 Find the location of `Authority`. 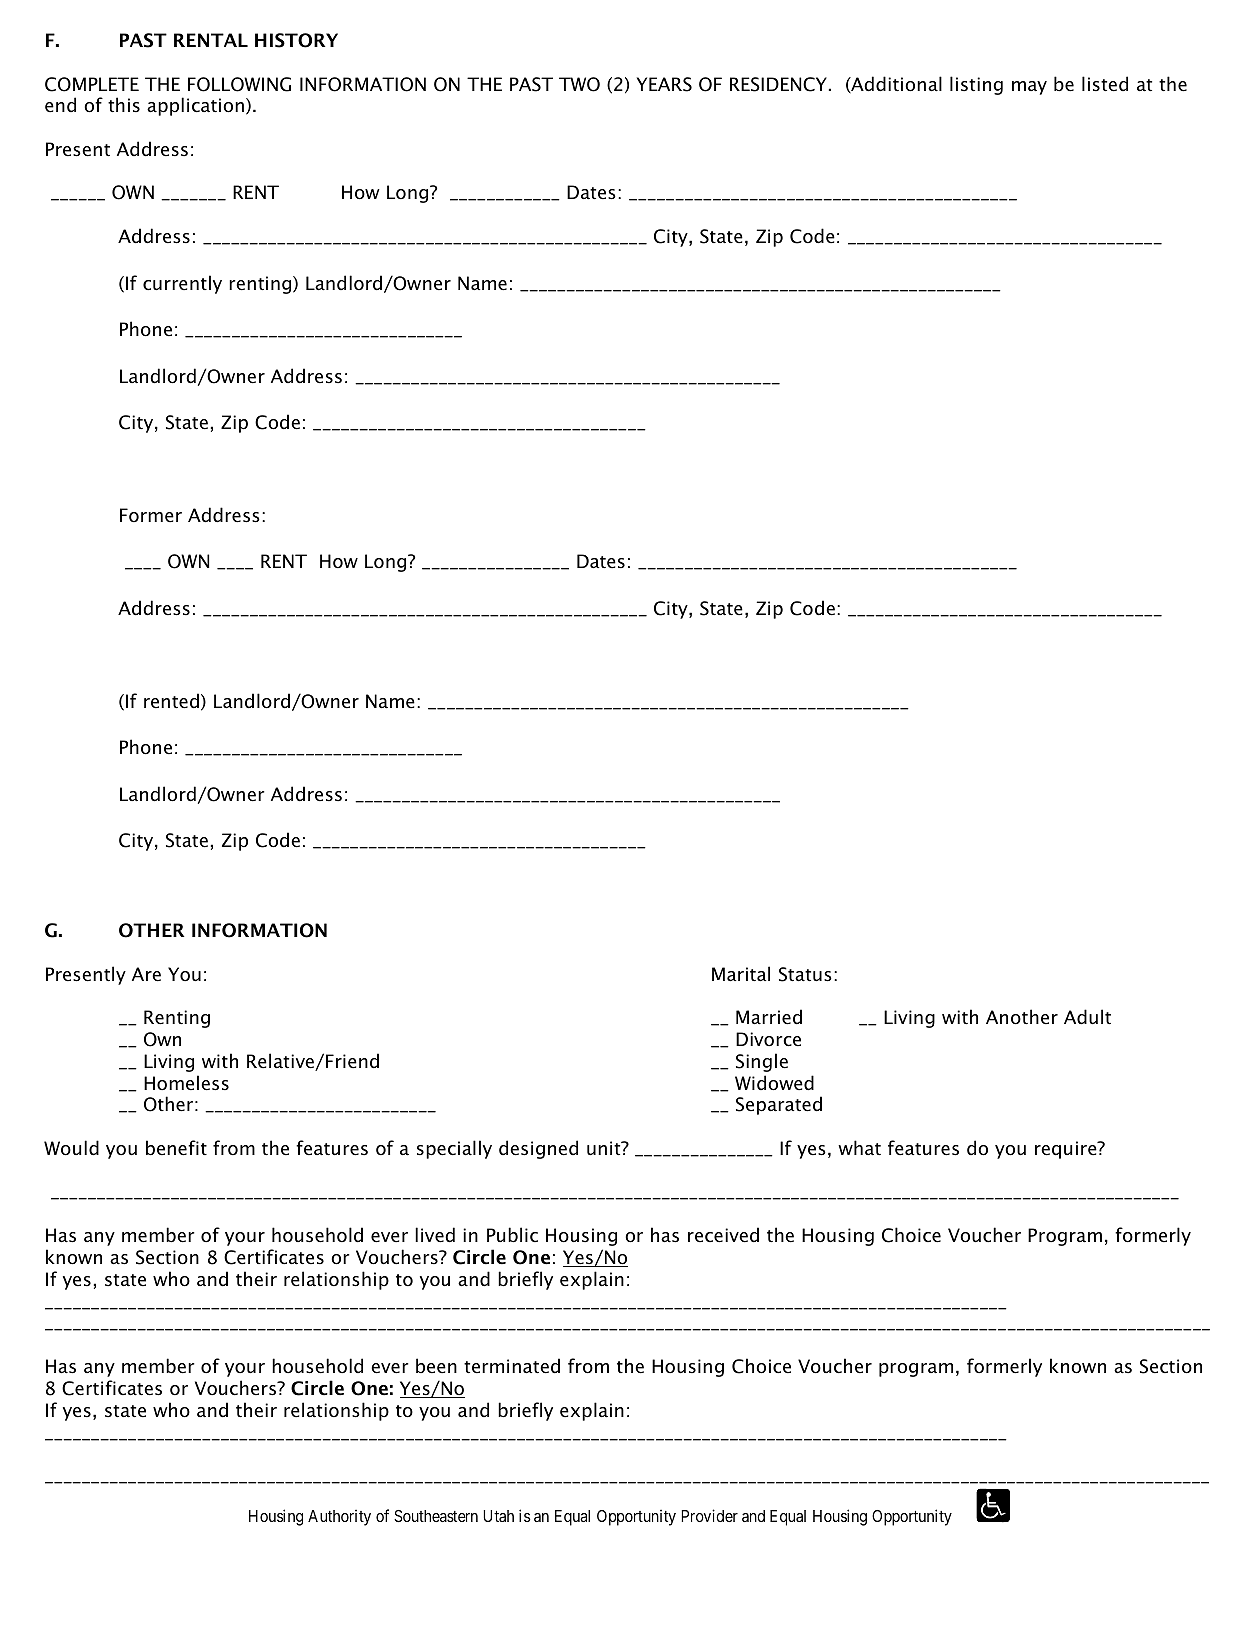

Authority is located at coordinates (339, 1517).
